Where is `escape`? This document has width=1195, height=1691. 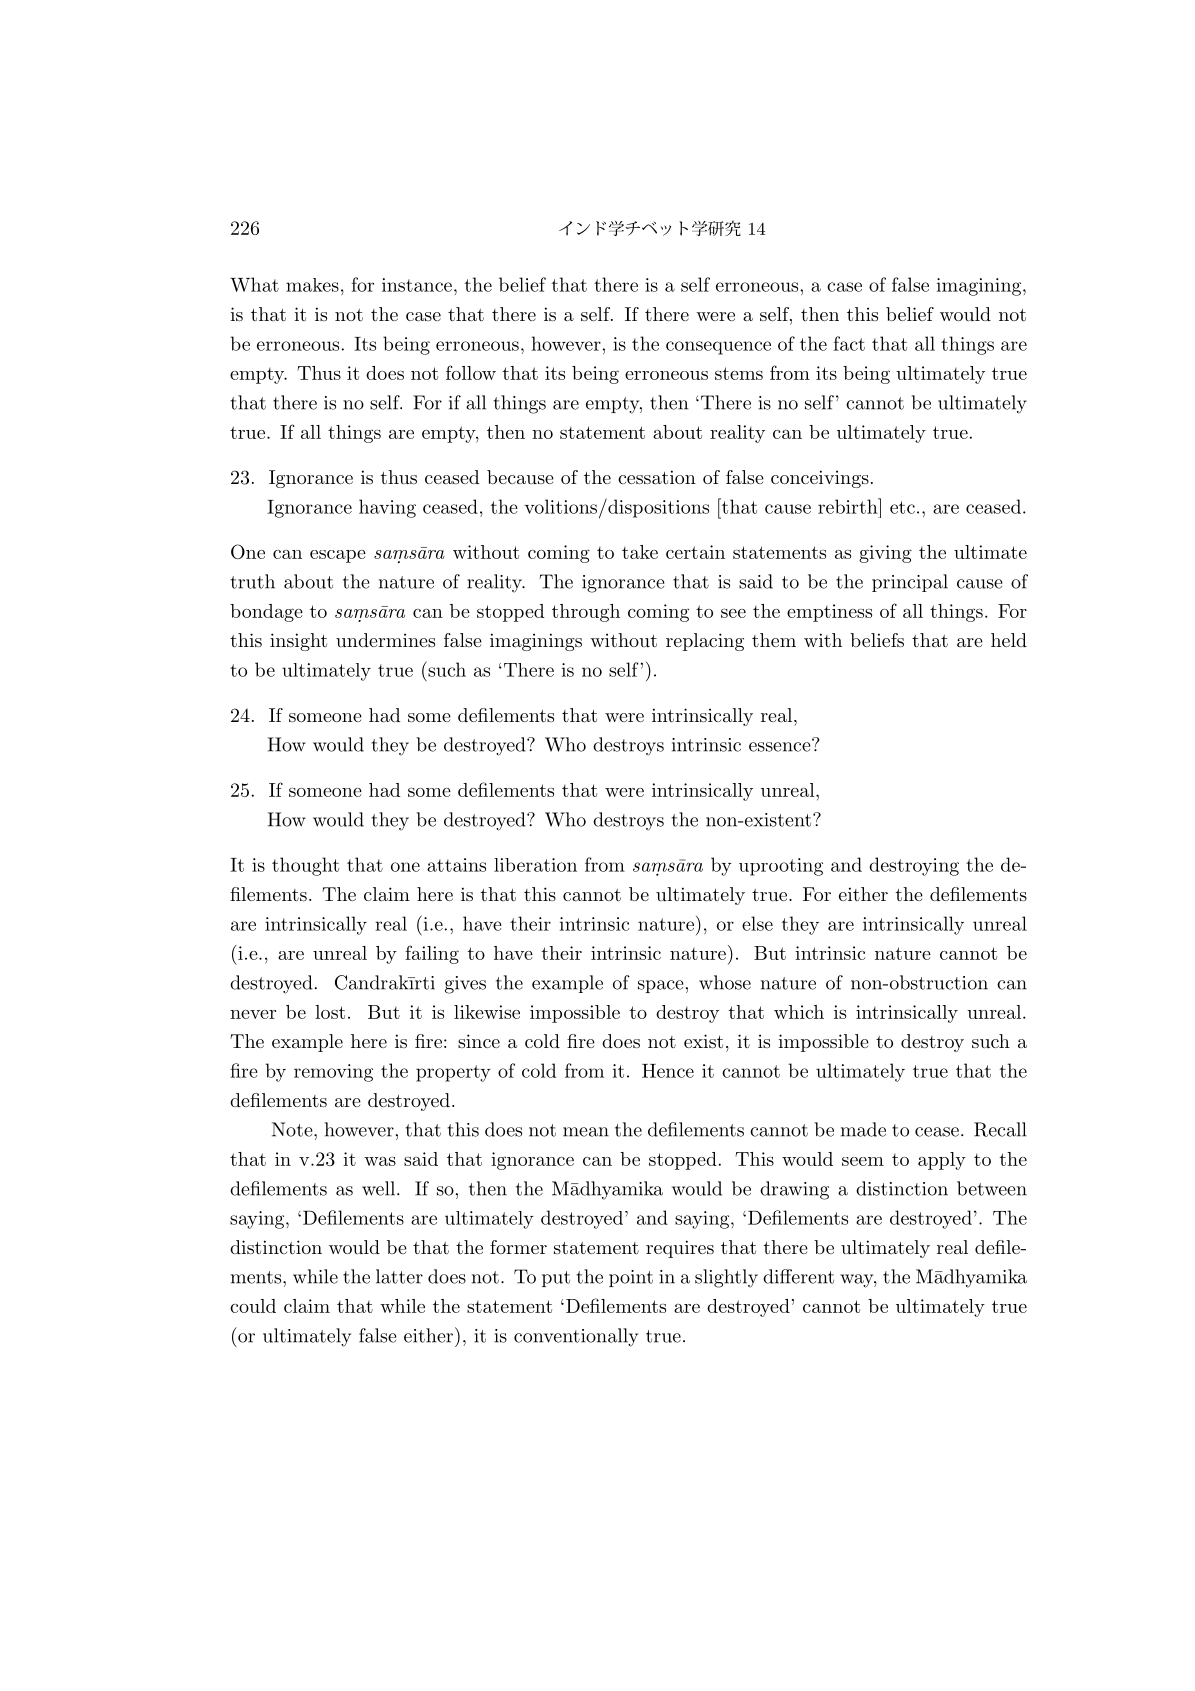
escape is located at coordinates (338, 556).
